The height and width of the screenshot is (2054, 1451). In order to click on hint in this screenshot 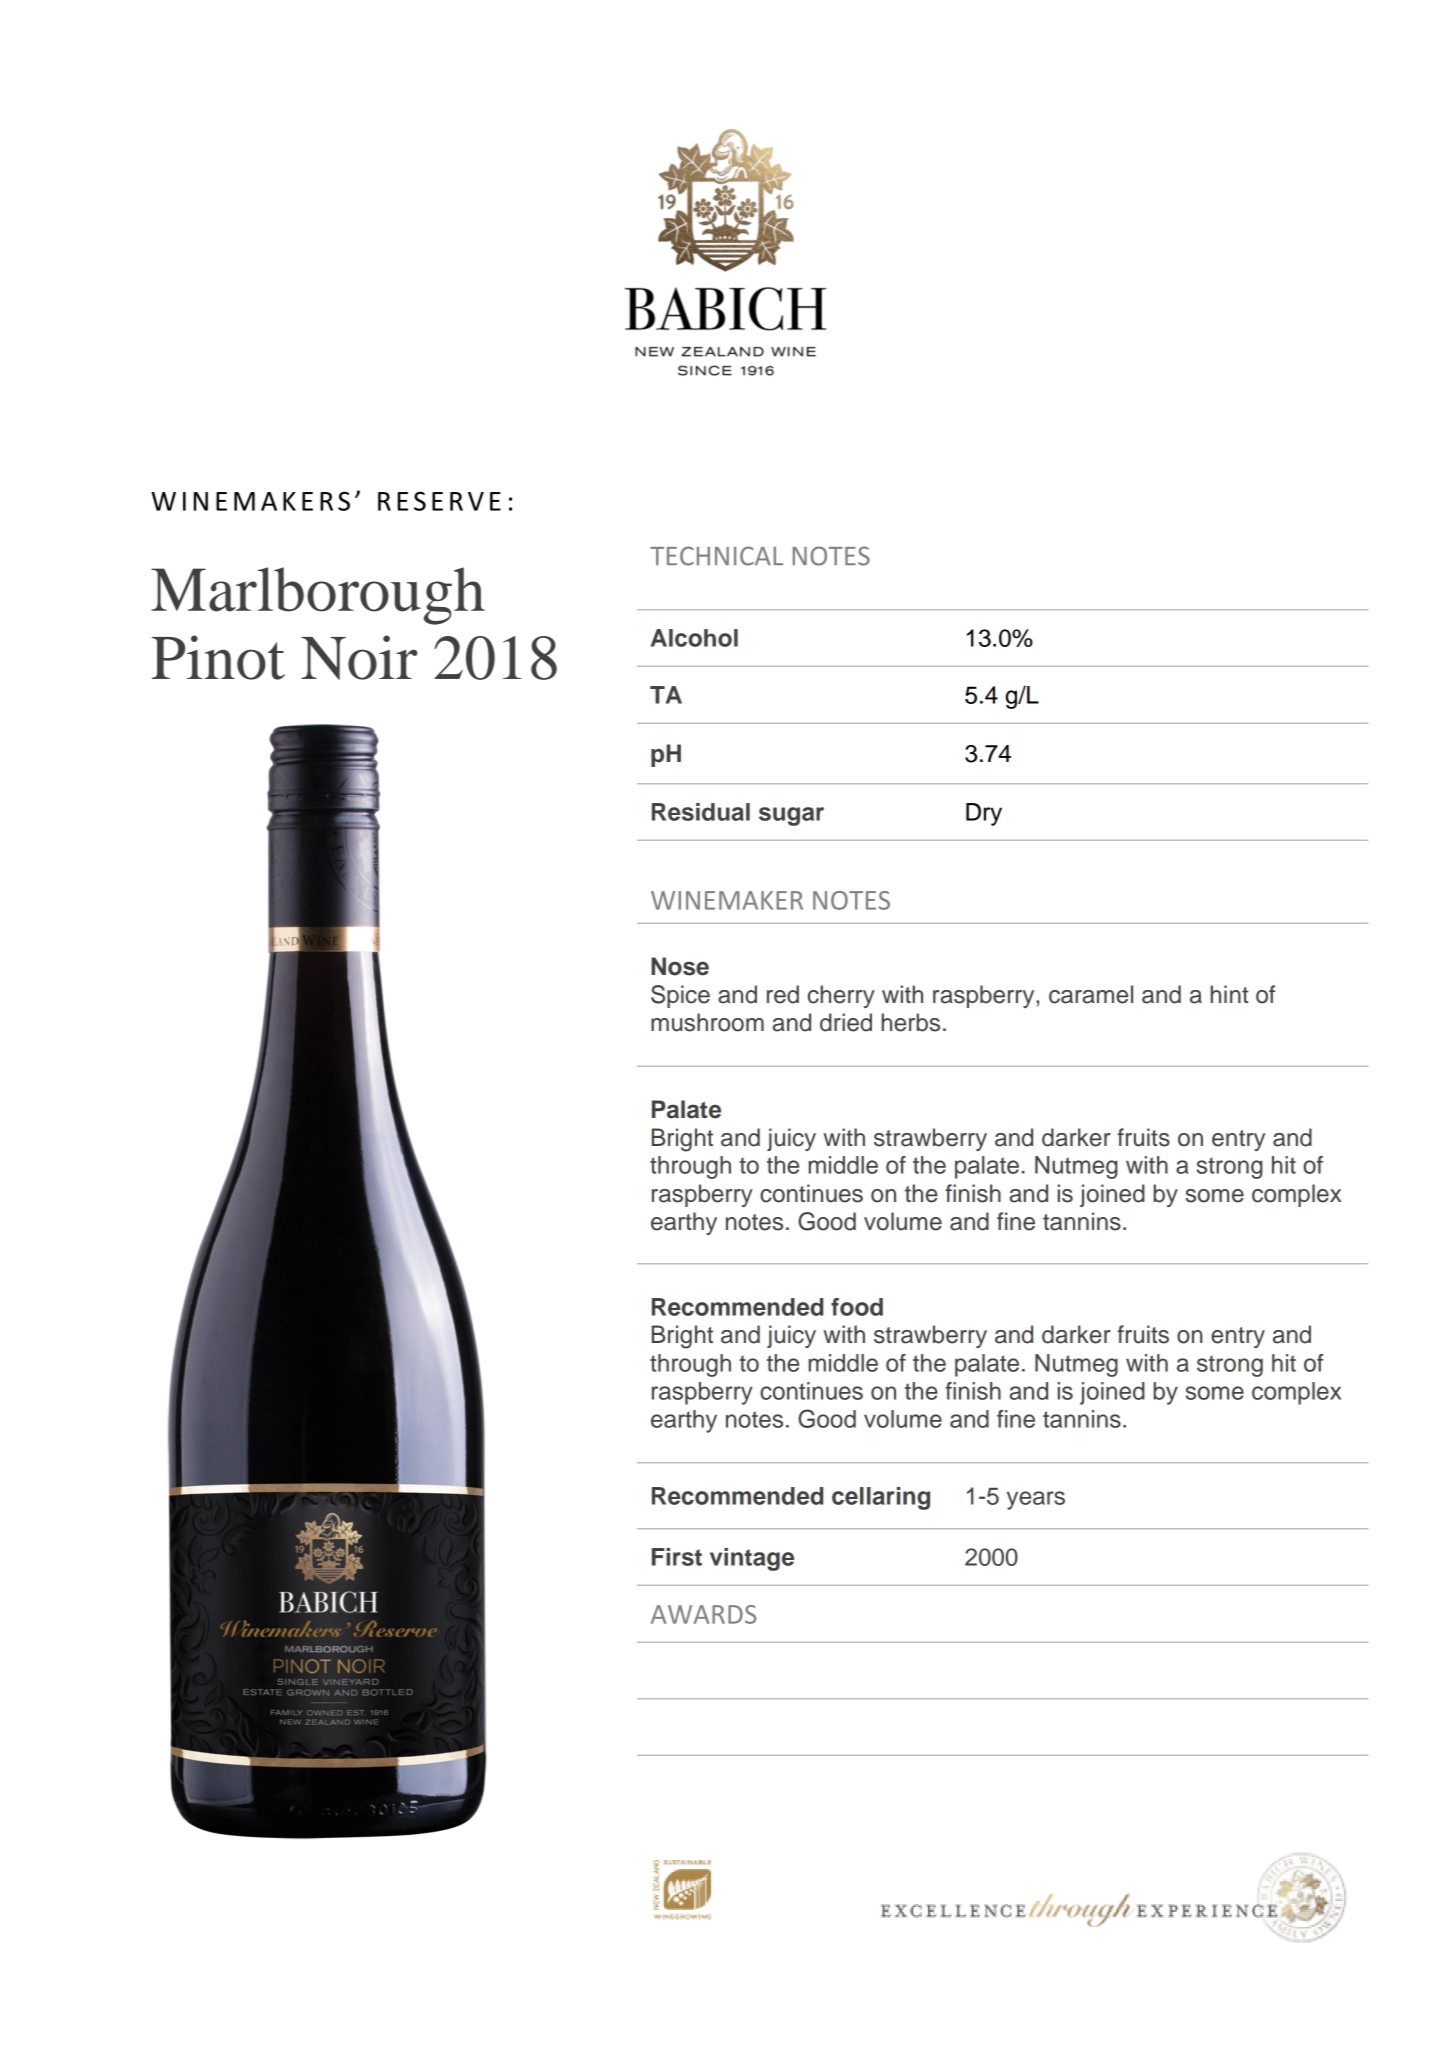, I will do `click(1229, 994)`.
